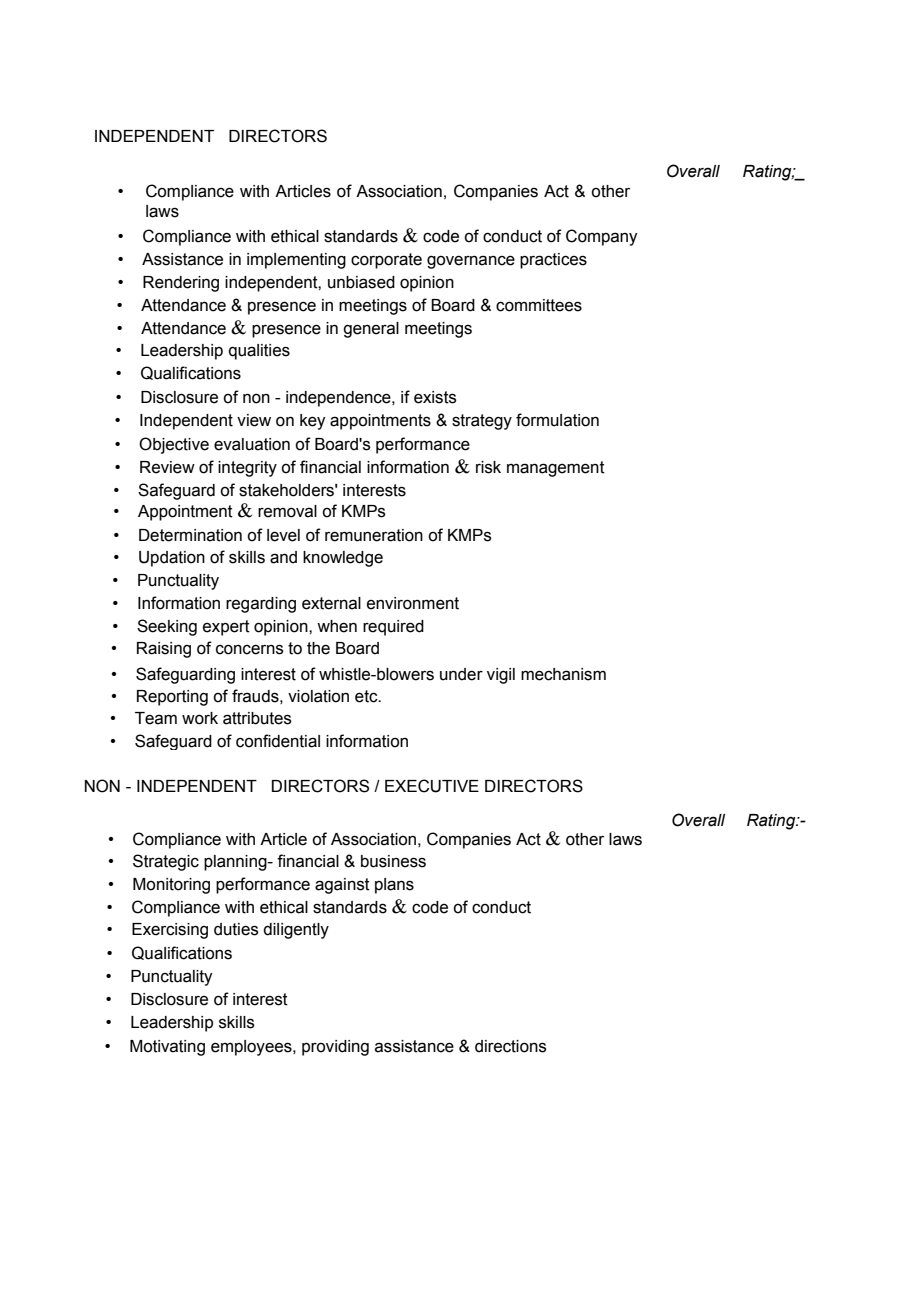  Describe the element at coordinates (167, 1048) in the image. I see `Motivating` at that location.
